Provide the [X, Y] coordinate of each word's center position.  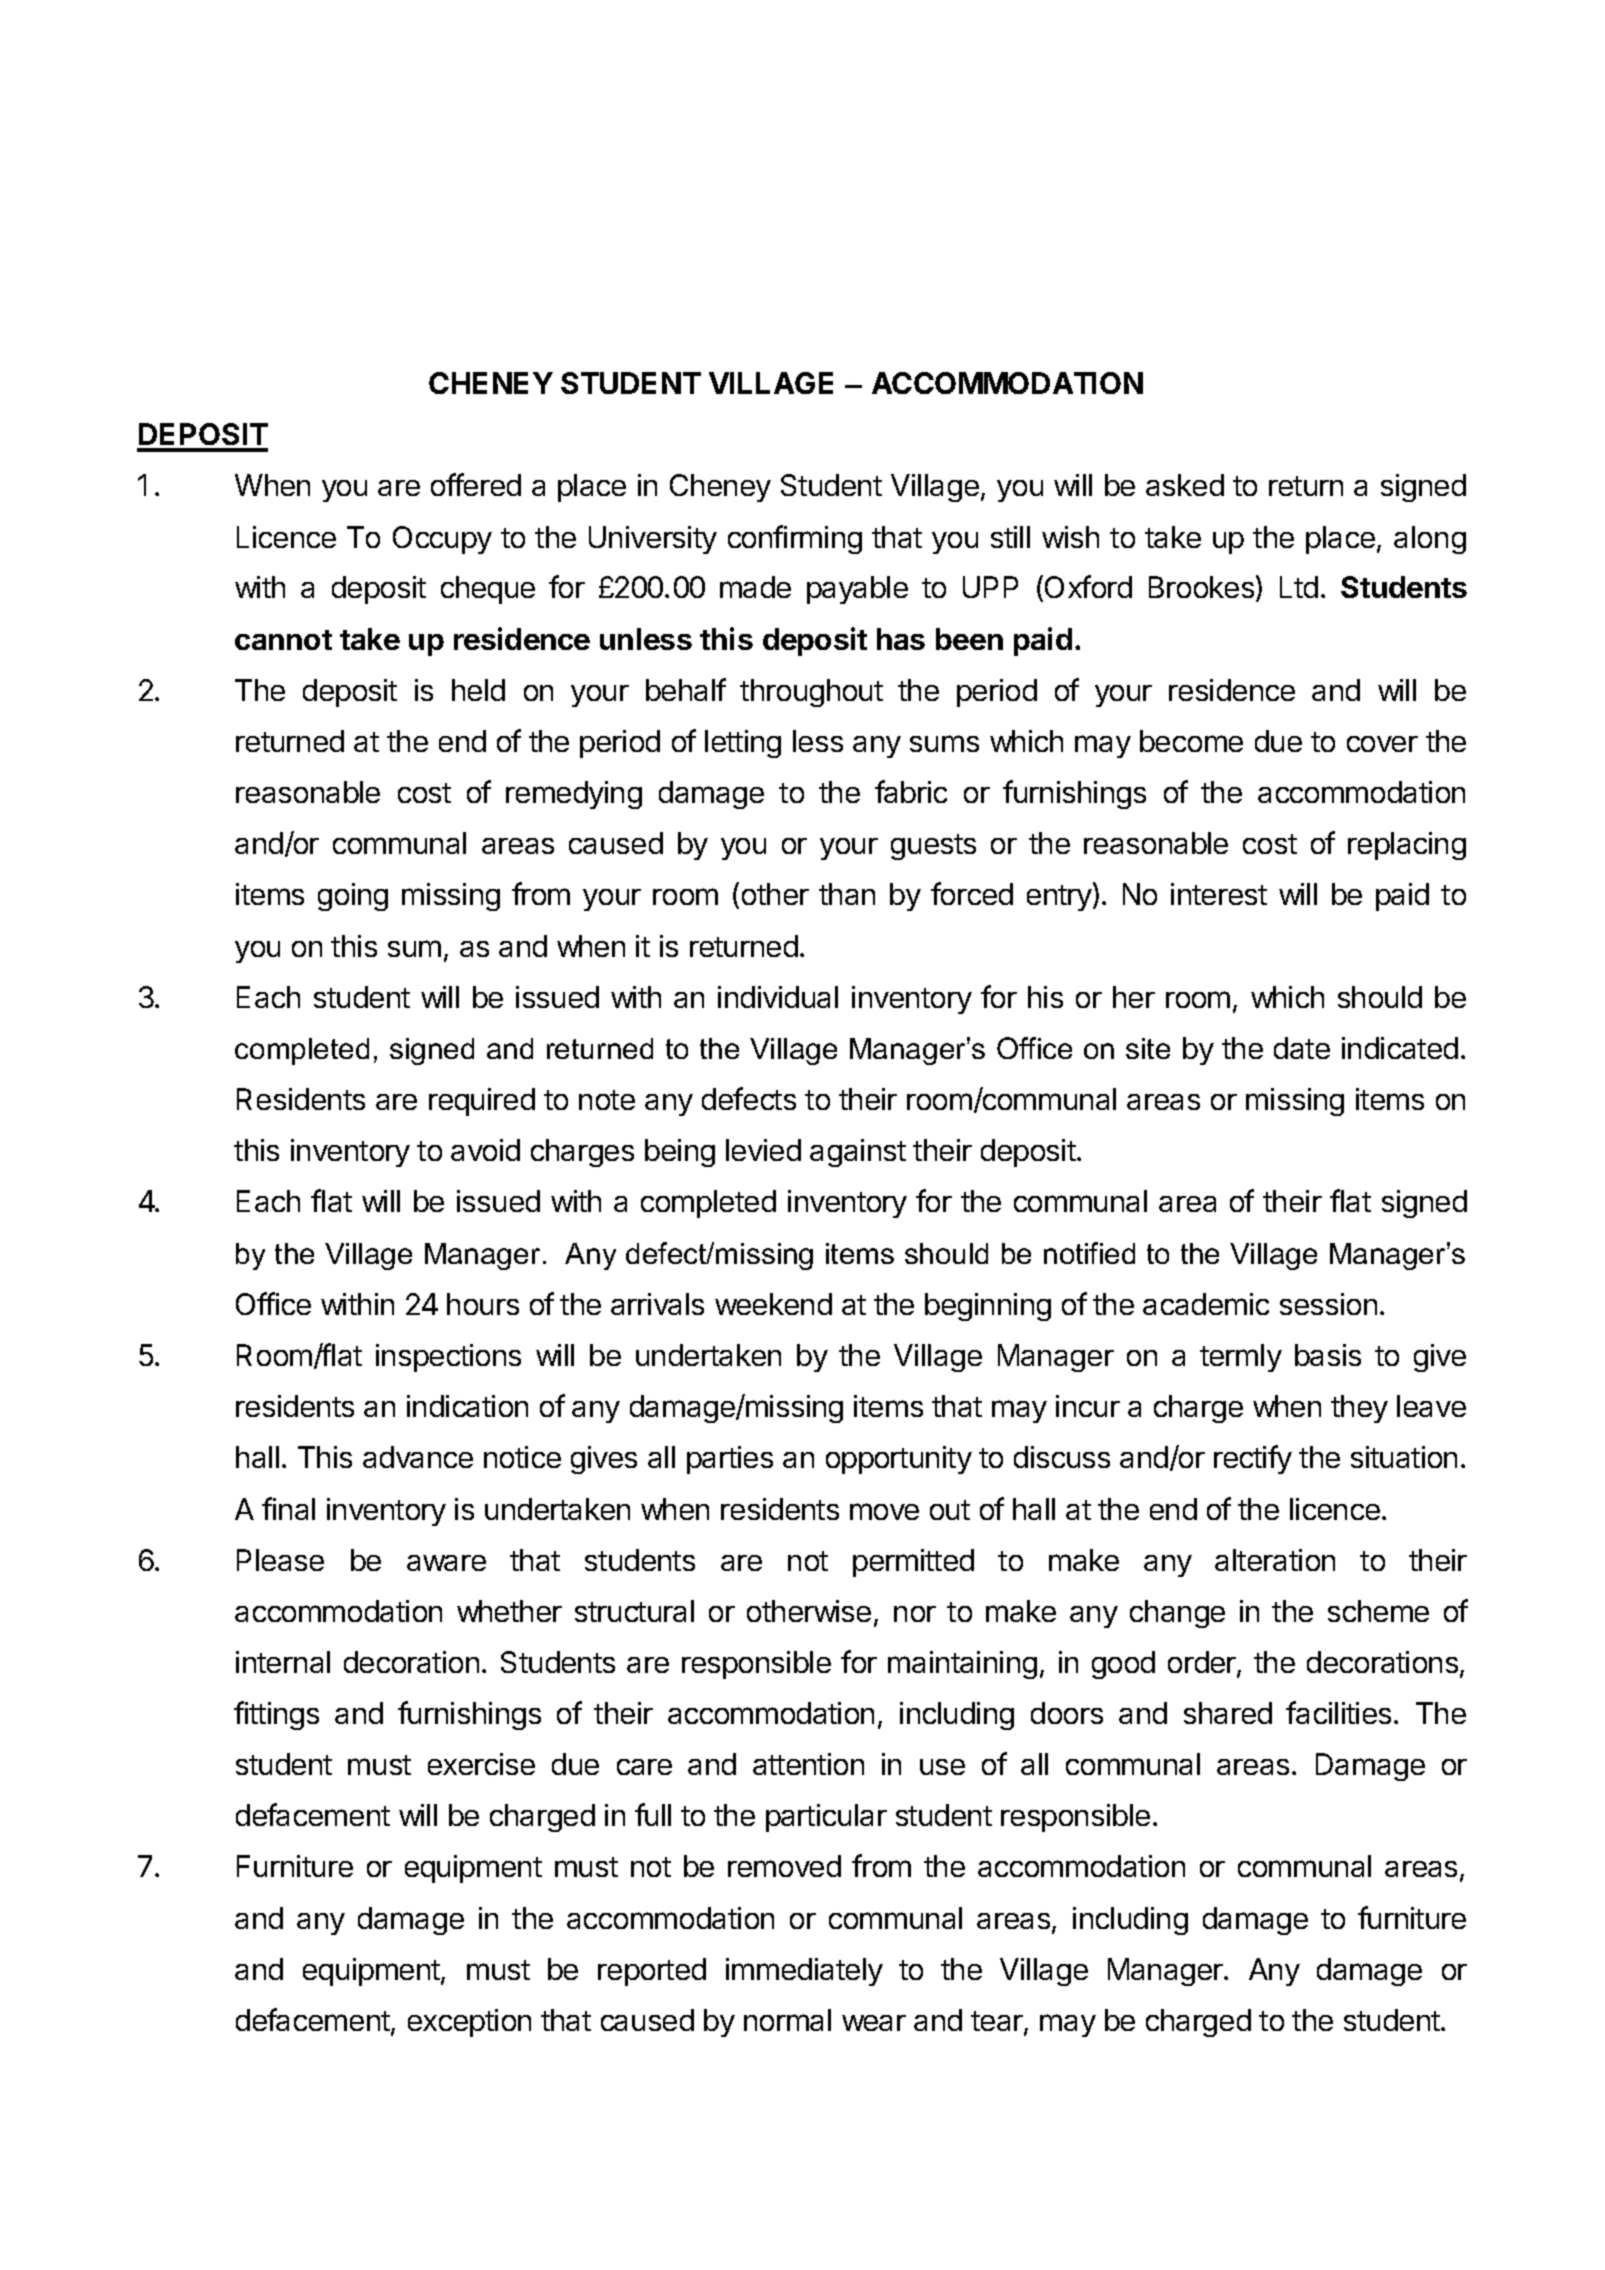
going [353, 897]
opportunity [899, 1460]
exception [469, 2023]
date [1302, 1048]
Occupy [442, 540]
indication [467, 1406]
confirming [795, 539]
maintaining [962, 1665]
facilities [1338, 1712]
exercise [481, 1764]
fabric [911, 791]
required [482, 1102]
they [1359, 1409]
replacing [1407, 846]
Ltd [1299, 587]
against [858, 1153]
